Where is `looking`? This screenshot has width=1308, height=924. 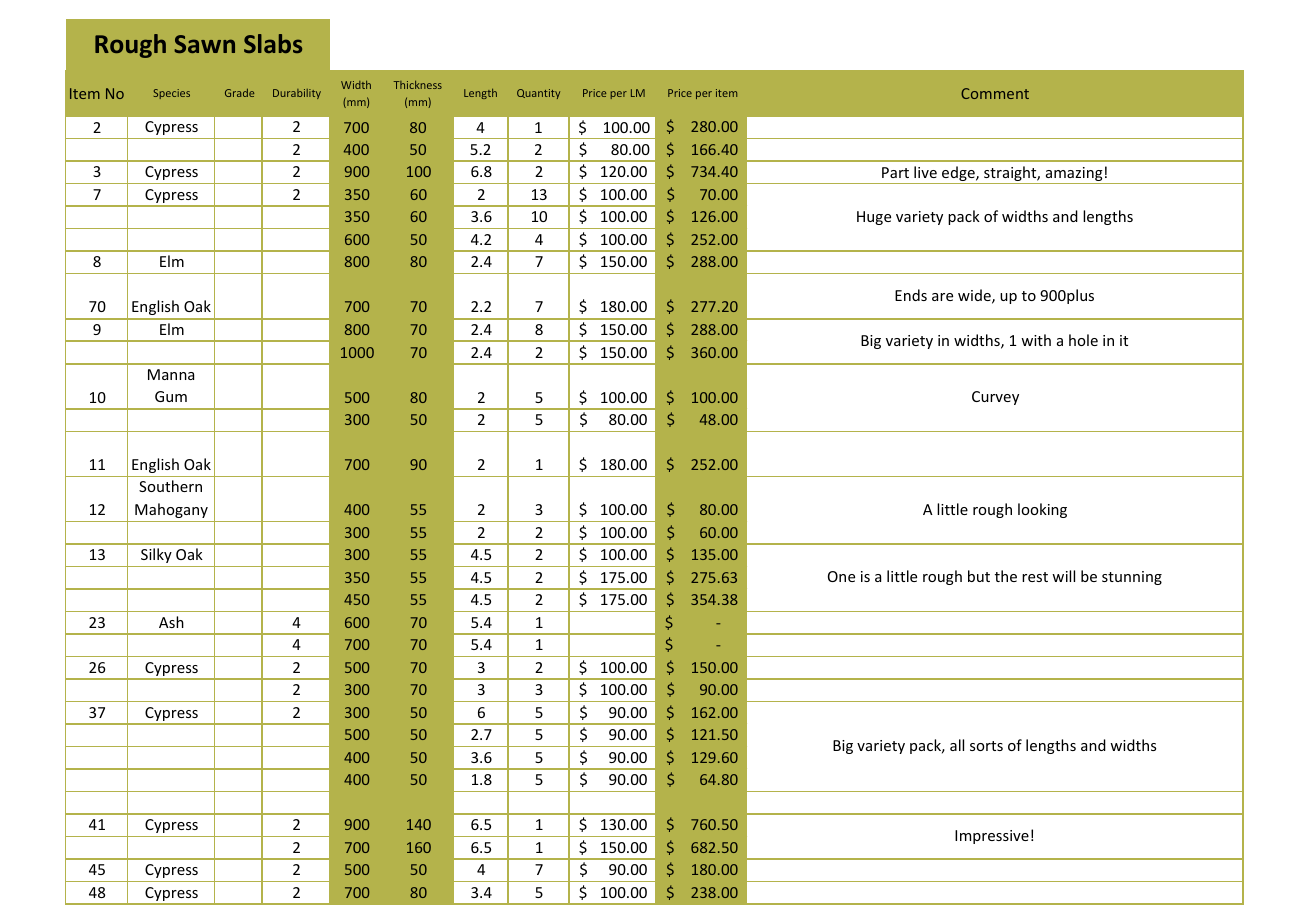 looking is located at coordinates (1042, 510).
